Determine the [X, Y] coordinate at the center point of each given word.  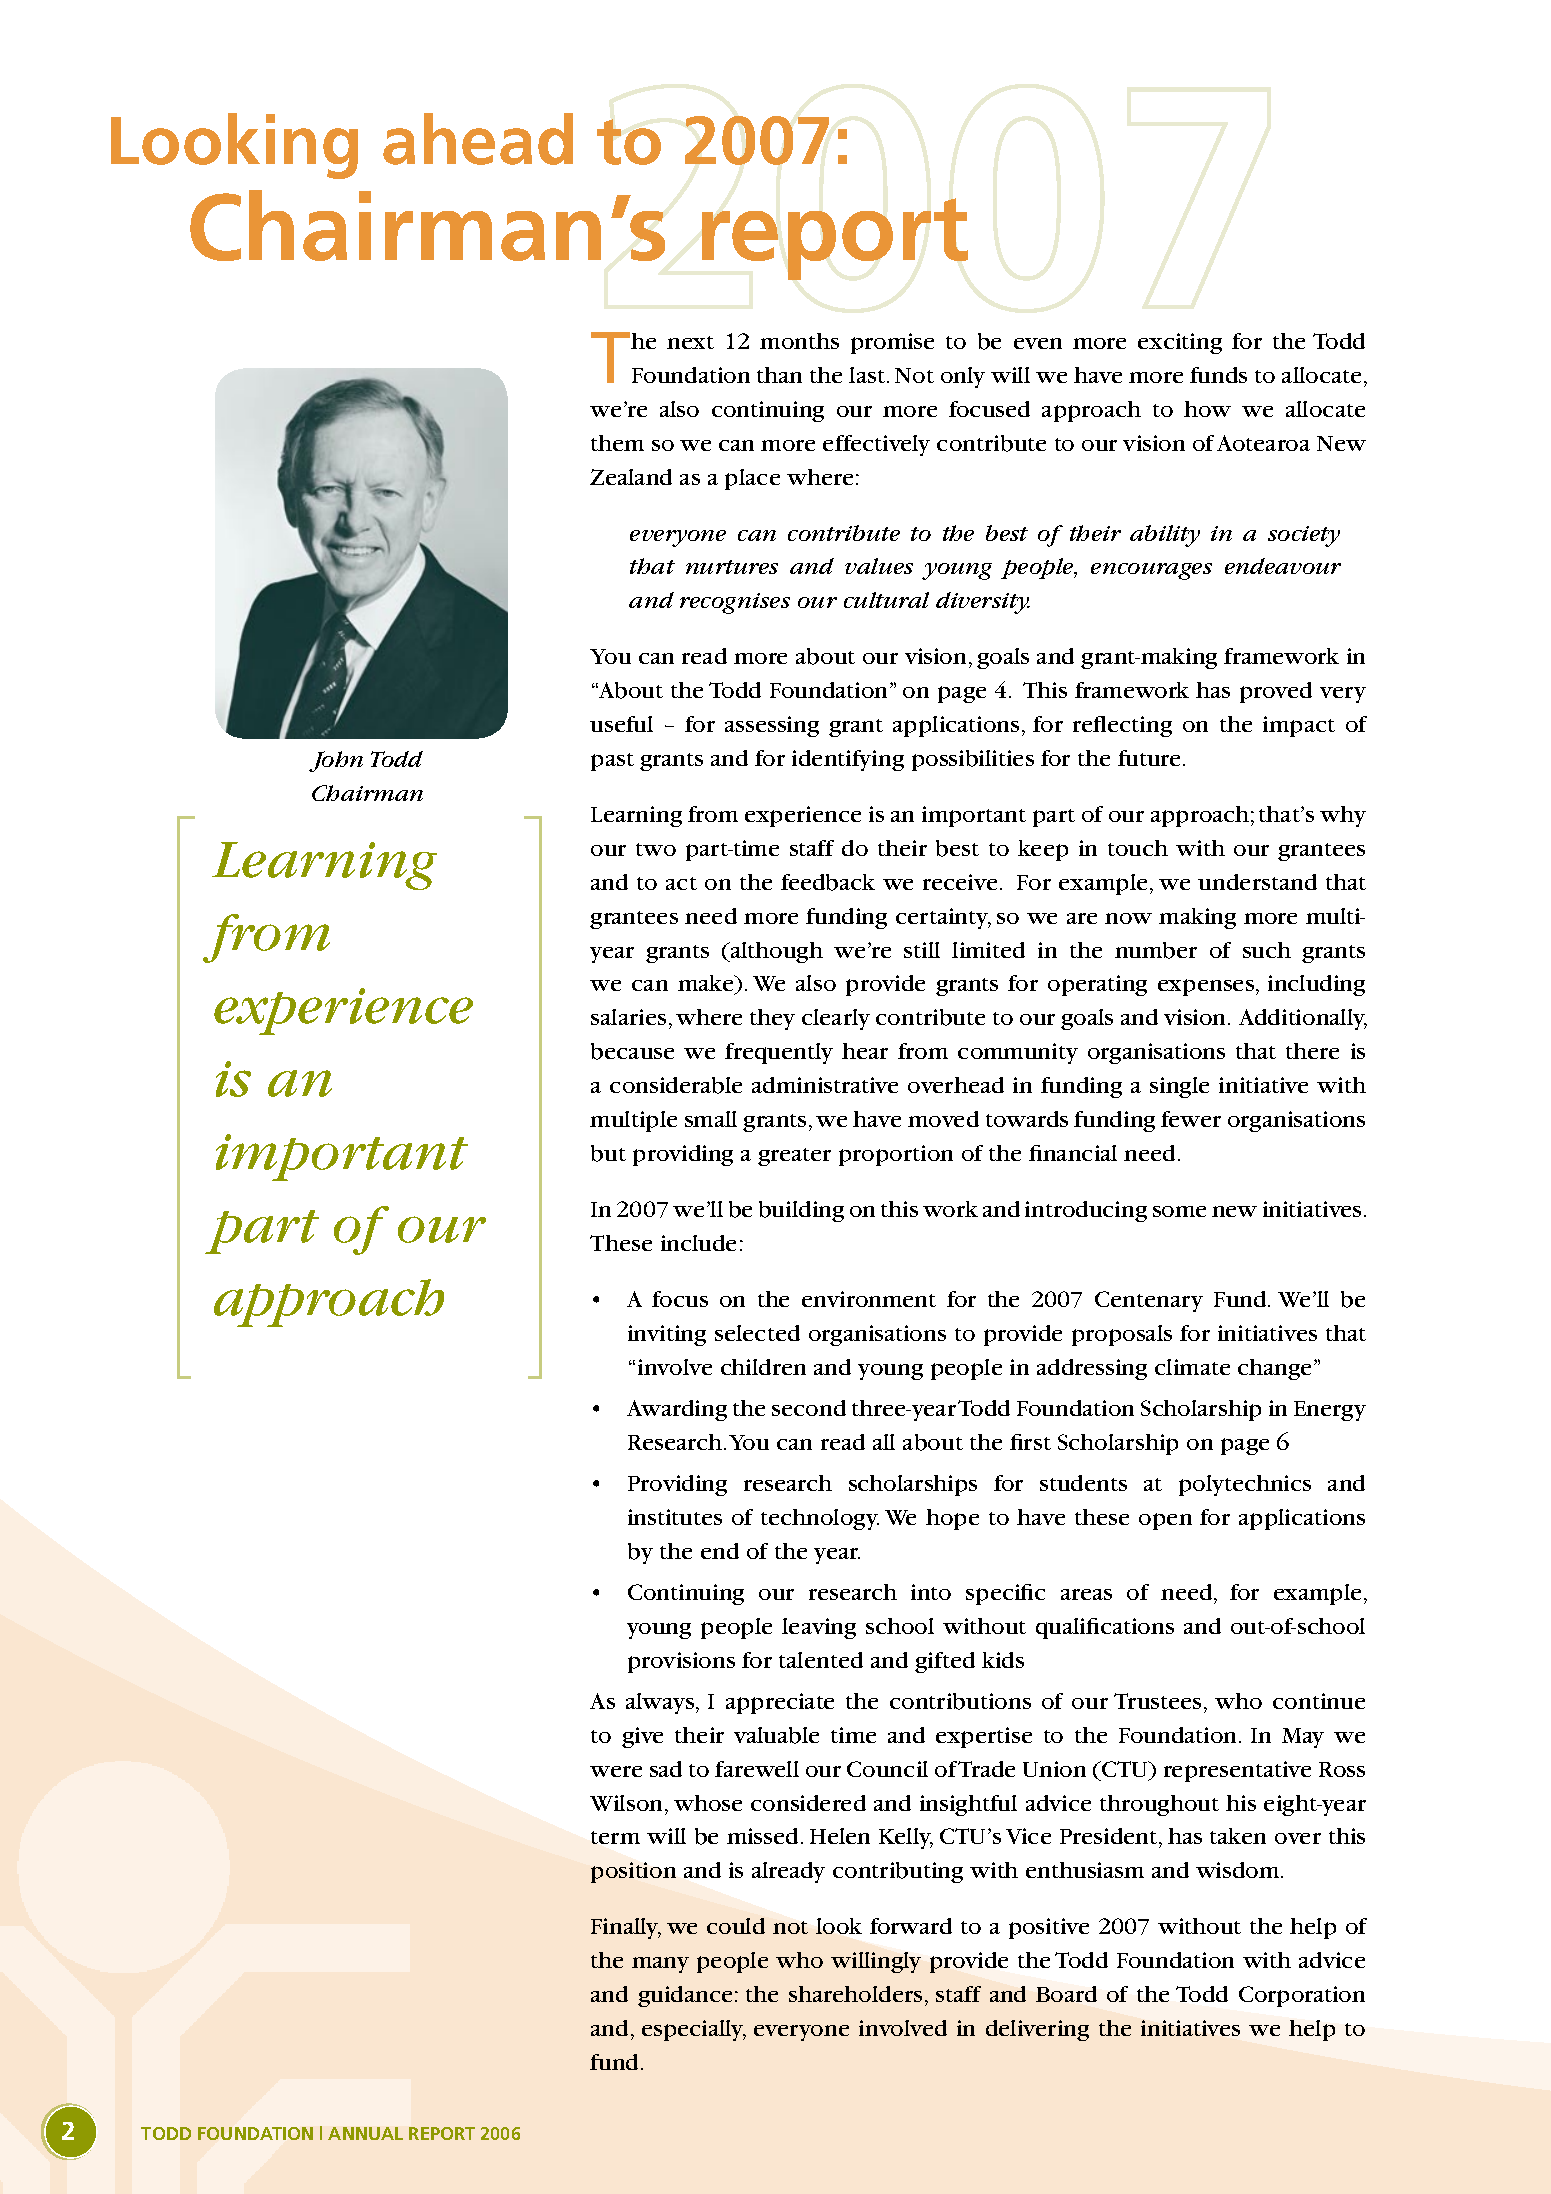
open [1165, 1521]
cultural [886, 600]
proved [1276, 692]
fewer [1191, 1119]
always [661, 1703]
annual [365, 2133]
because [632, 1051]
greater [794, 1157]
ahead [478, 139]
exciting [1180, 343]
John [336, 761]
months [799, 341]
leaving [819, 1628]
